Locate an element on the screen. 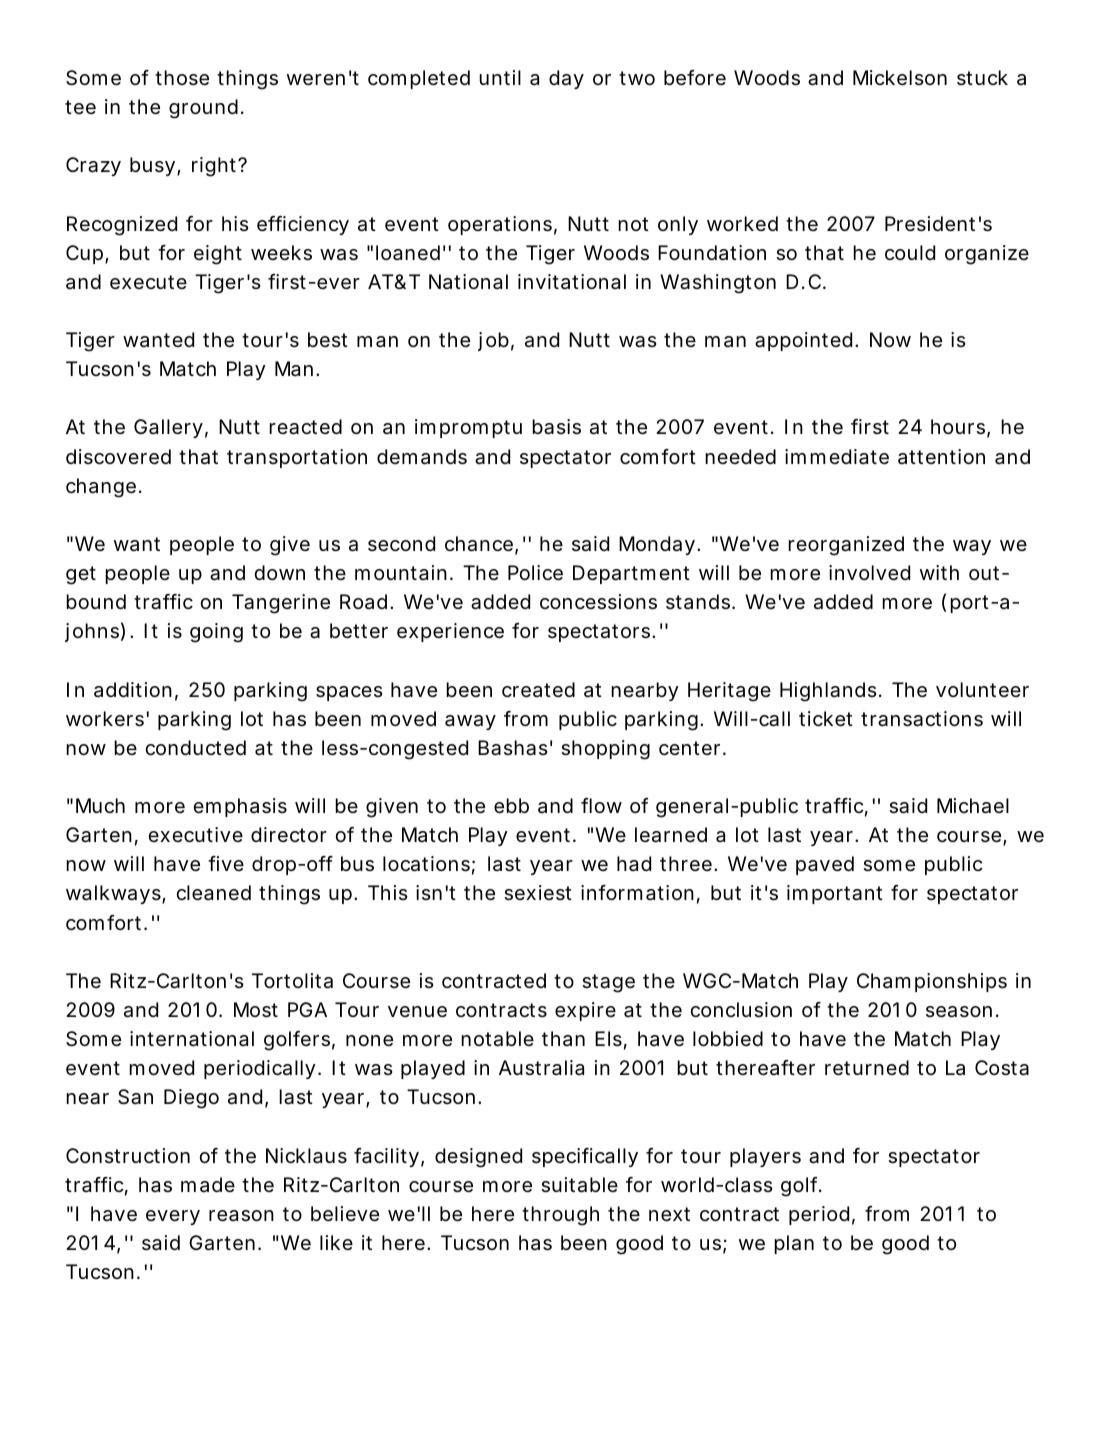  Highlands is located at coordinates (828, 692).
